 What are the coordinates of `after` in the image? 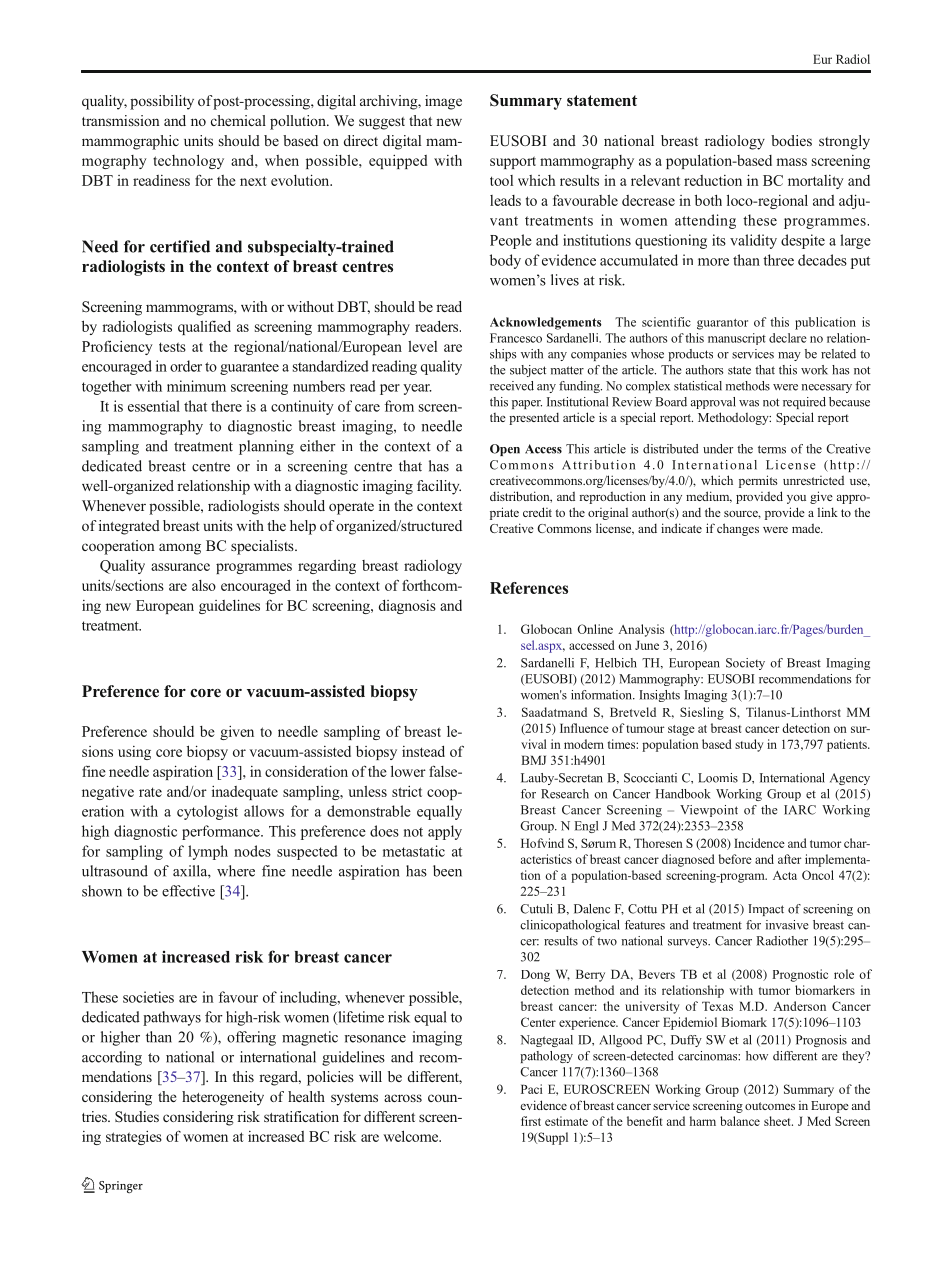 It's located at (789, 859).
